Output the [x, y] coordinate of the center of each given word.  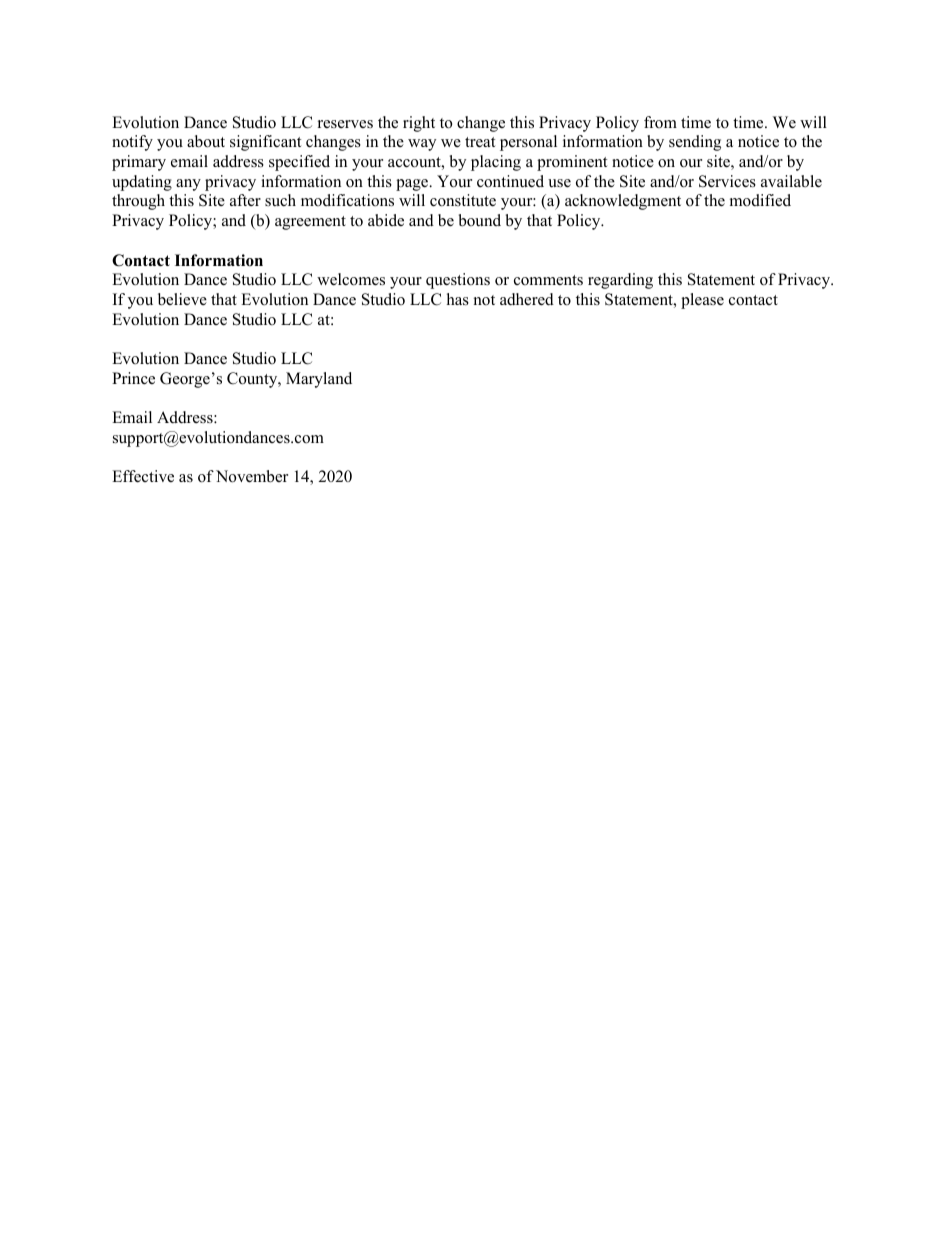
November [252, 476]
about [206, 141]
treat [480, 142]
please [702, 301]
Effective [143, 476]
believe [182, 299]
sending [695, 143]
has [458, 299]
